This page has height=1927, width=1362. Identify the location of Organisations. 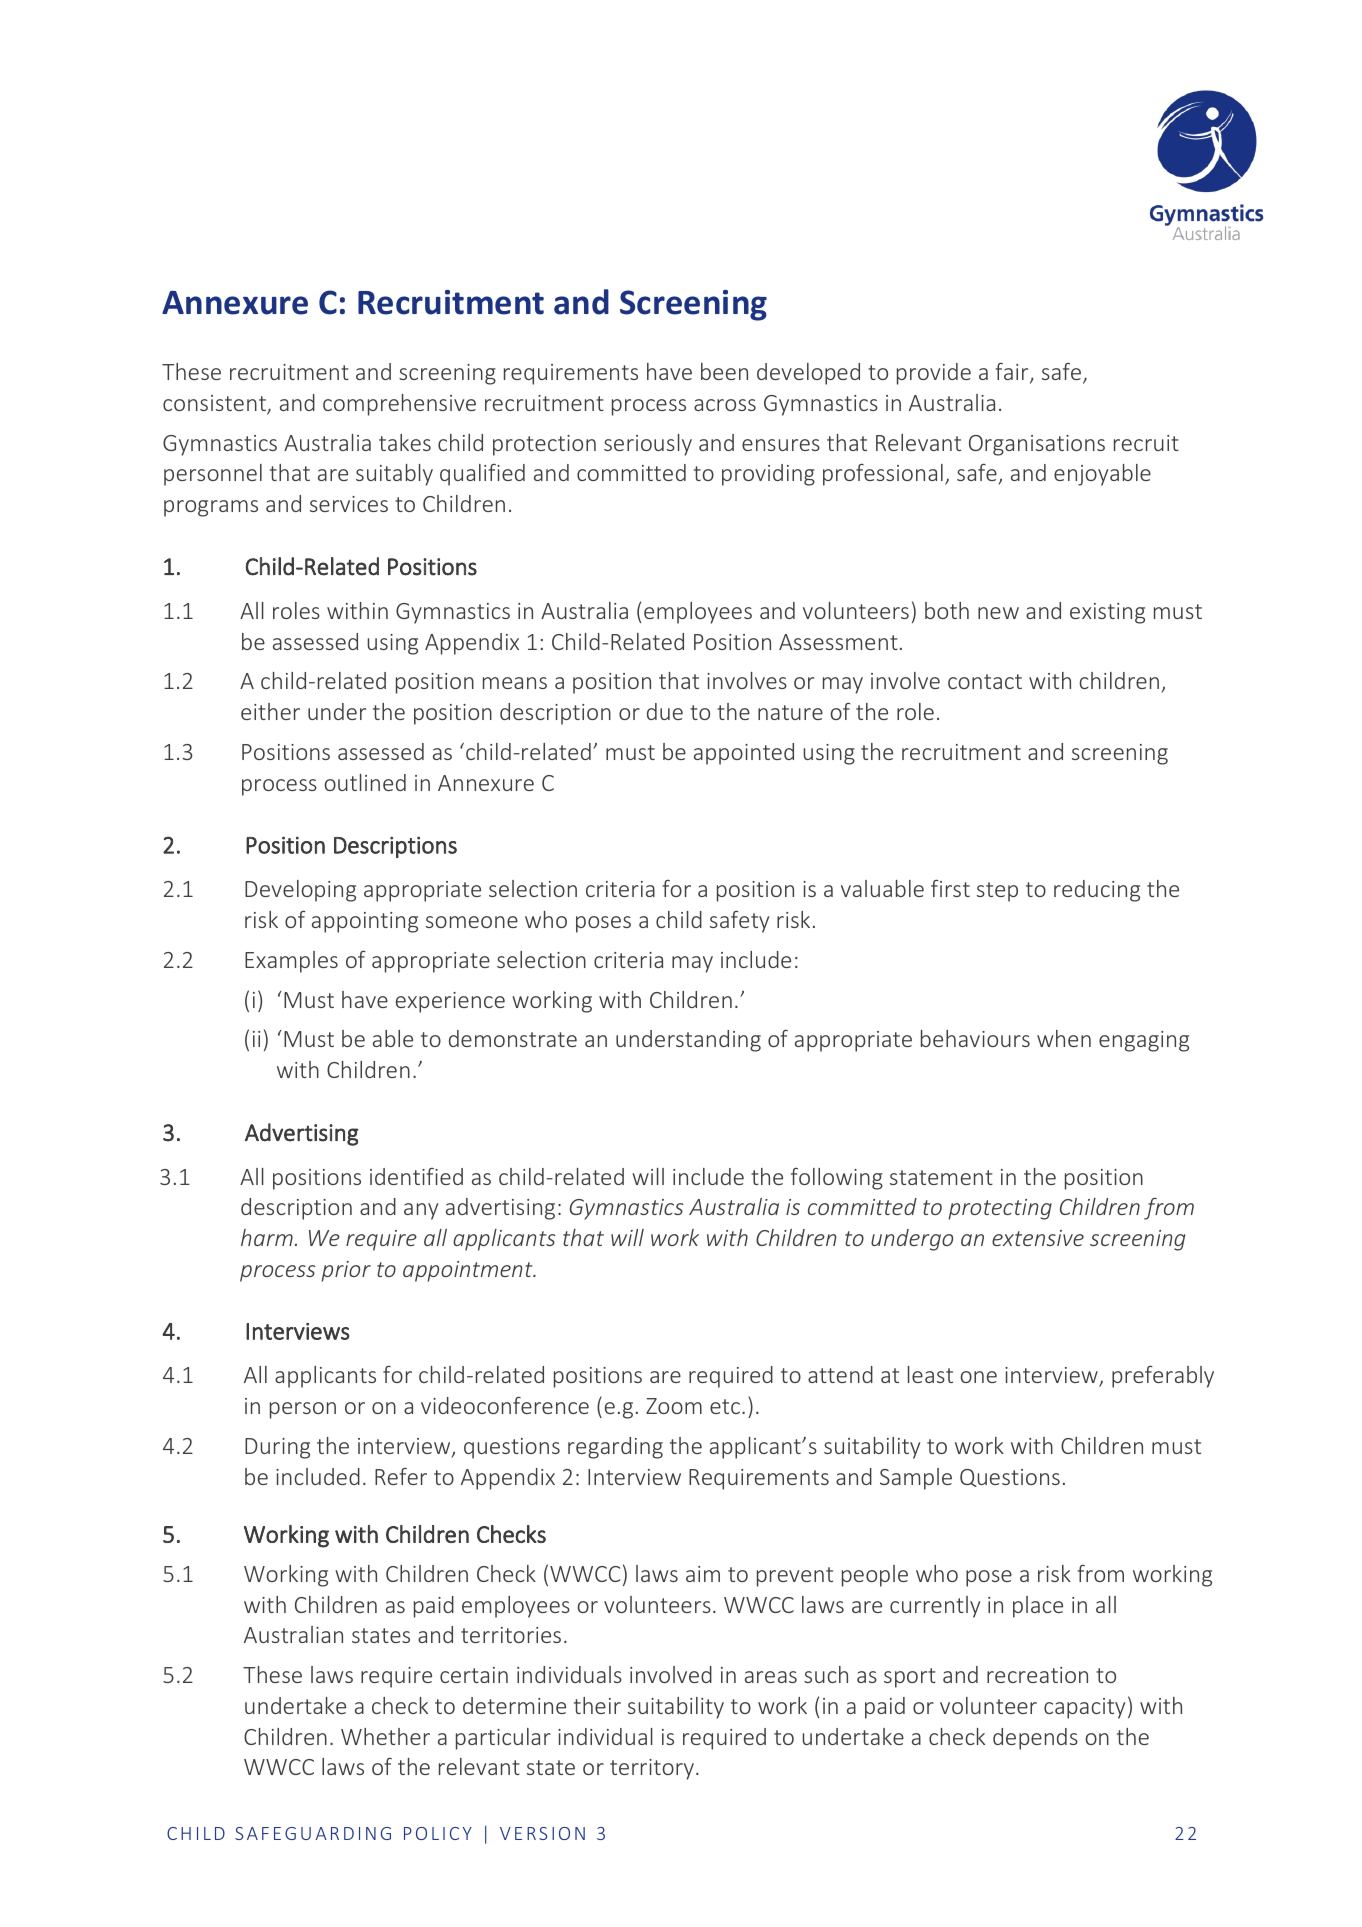
(1037, 445).
